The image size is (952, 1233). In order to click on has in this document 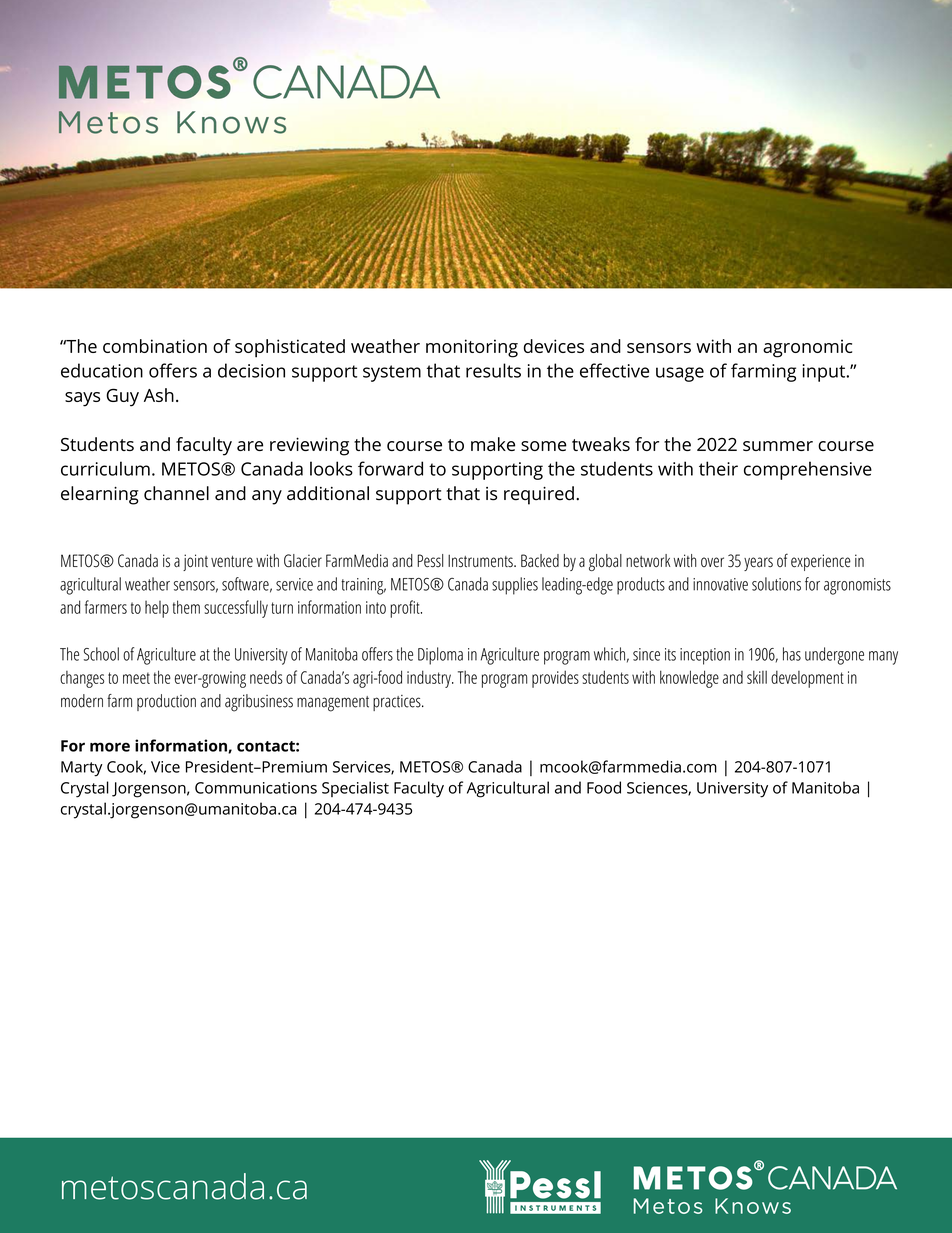, I will do `click(792, 654)`.
